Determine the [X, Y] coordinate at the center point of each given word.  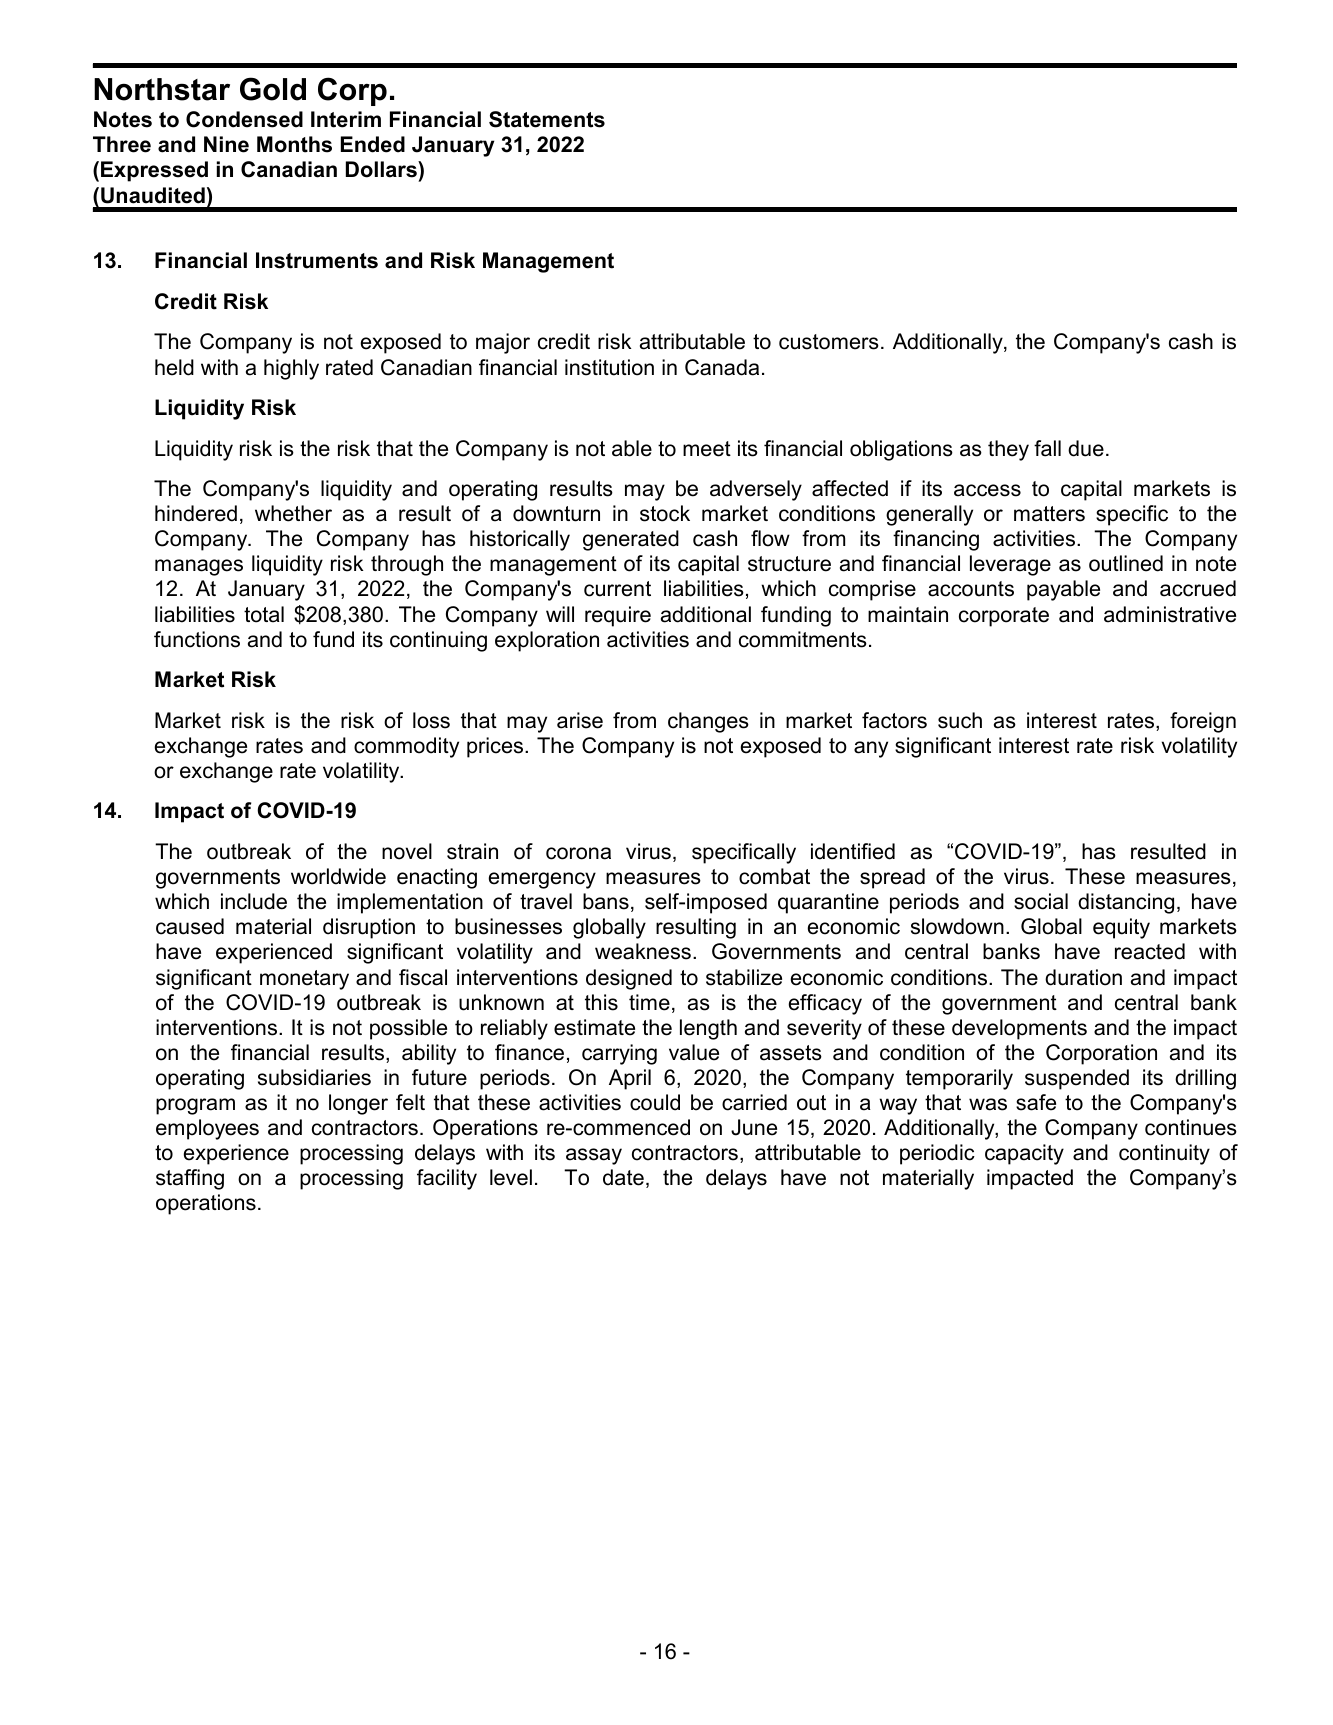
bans [606, 901]
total [264, 614]
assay [594, 1156]
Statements [547, 119]
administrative [1170, 614]
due [1086, 448]
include [254, 901]
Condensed [244, 119]
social [1041, 901]
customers [829, 342]
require [618, 616]
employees [207, 1129]
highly [291, 369]
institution [609, 367]
